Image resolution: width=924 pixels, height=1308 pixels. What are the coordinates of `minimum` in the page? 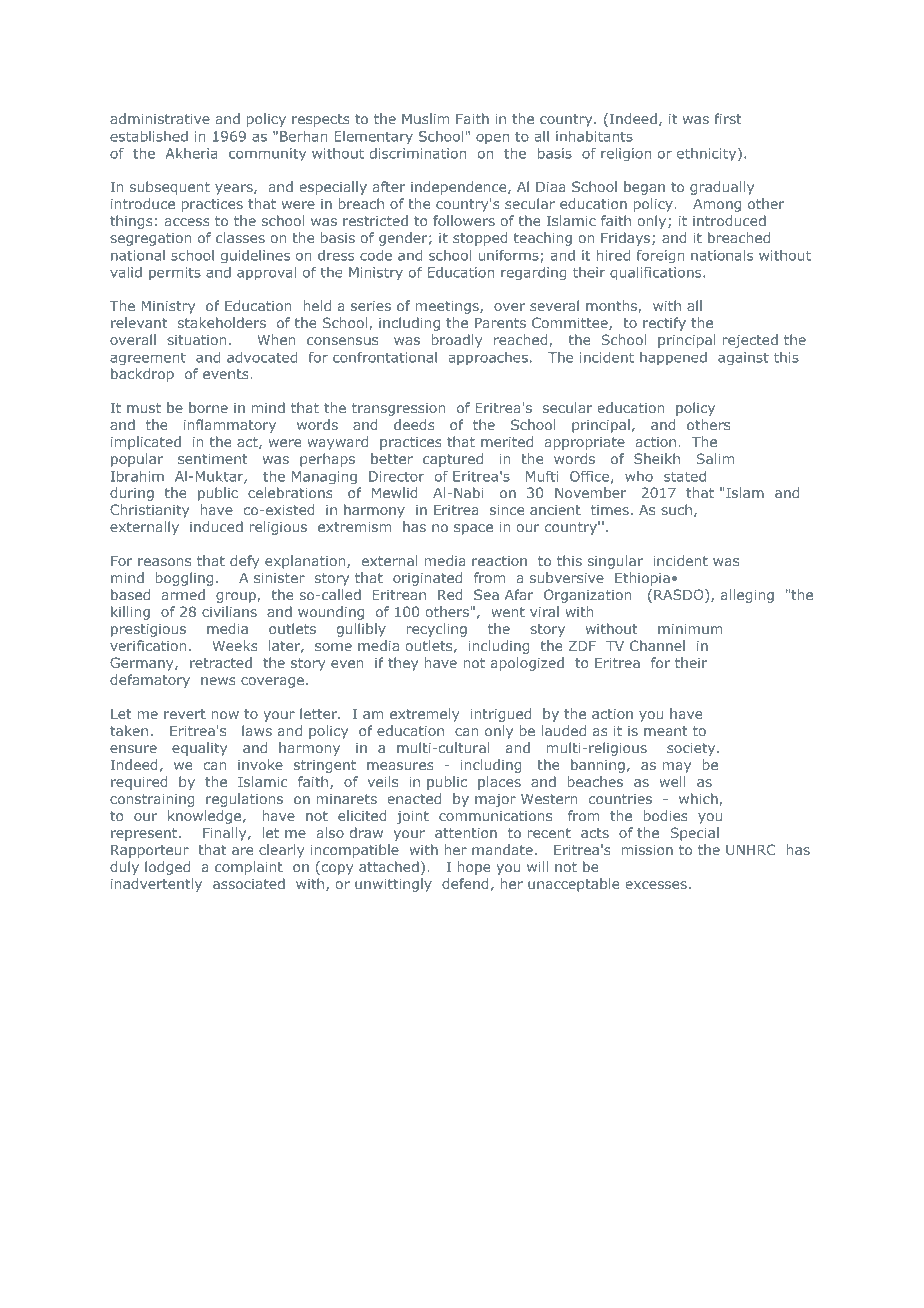 It's located at (690, 629).
